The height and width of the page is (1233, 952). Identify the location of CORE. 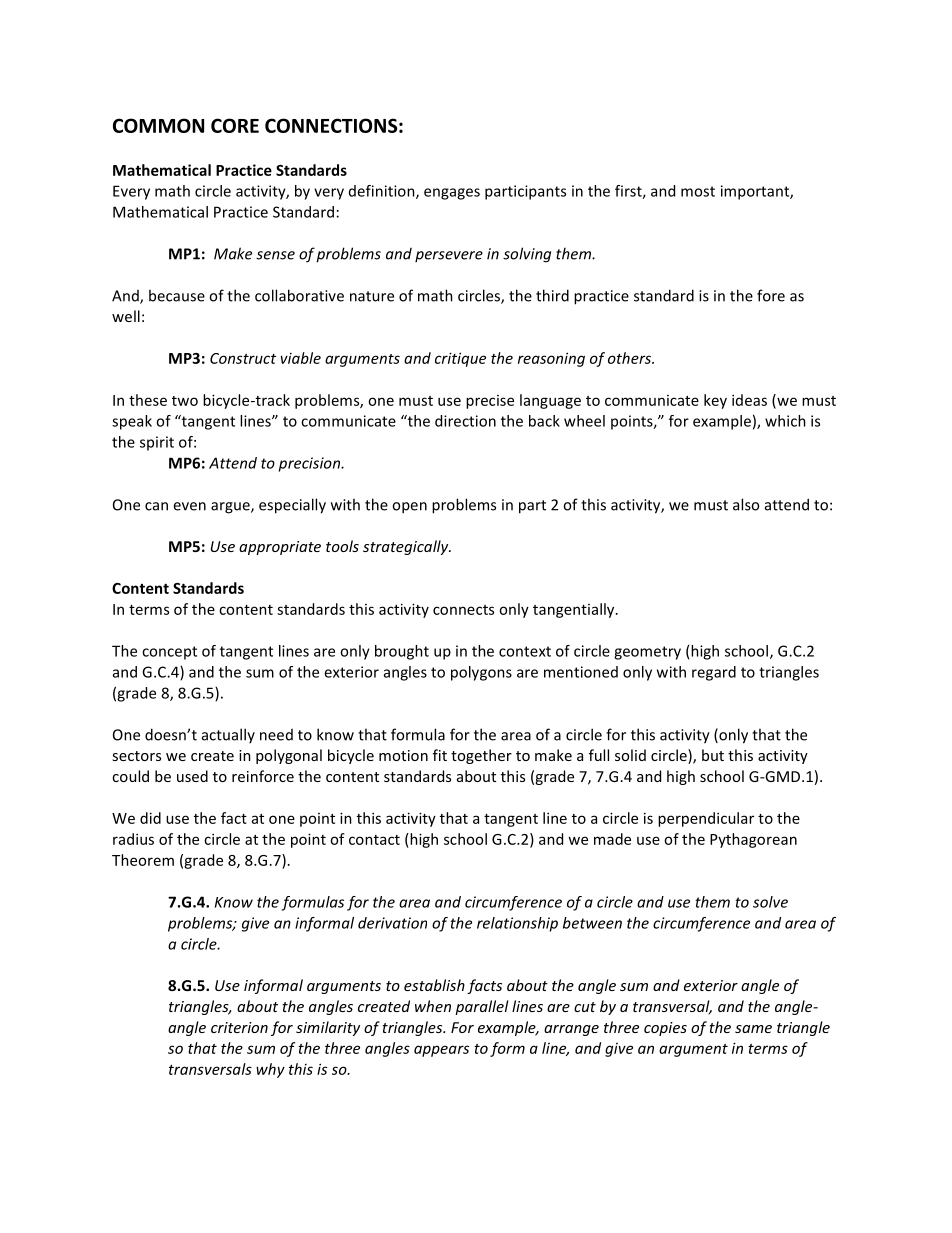
(235, 125).
